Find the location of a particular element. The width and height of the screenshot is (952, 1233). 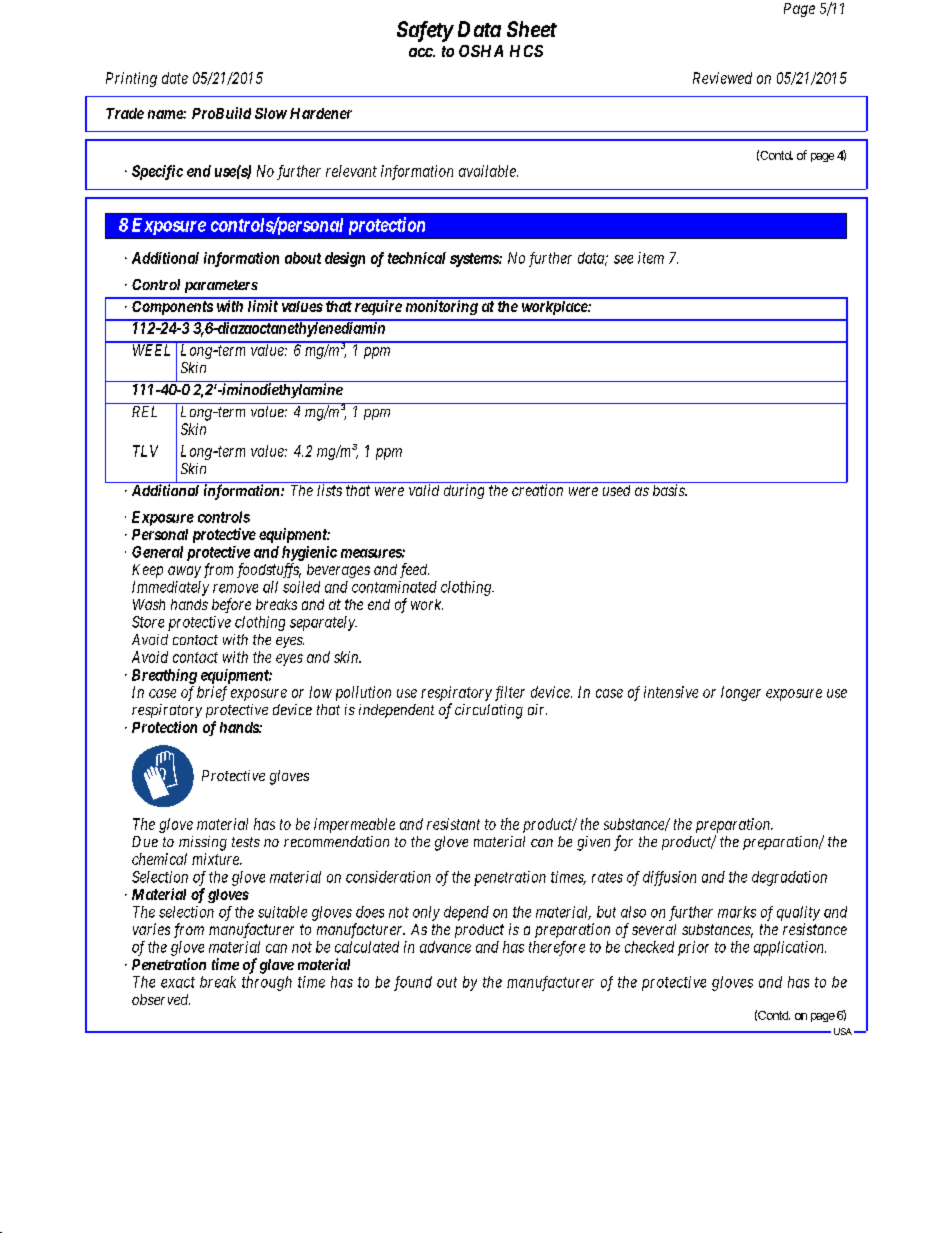

item is located at coordinates (651, 258).
